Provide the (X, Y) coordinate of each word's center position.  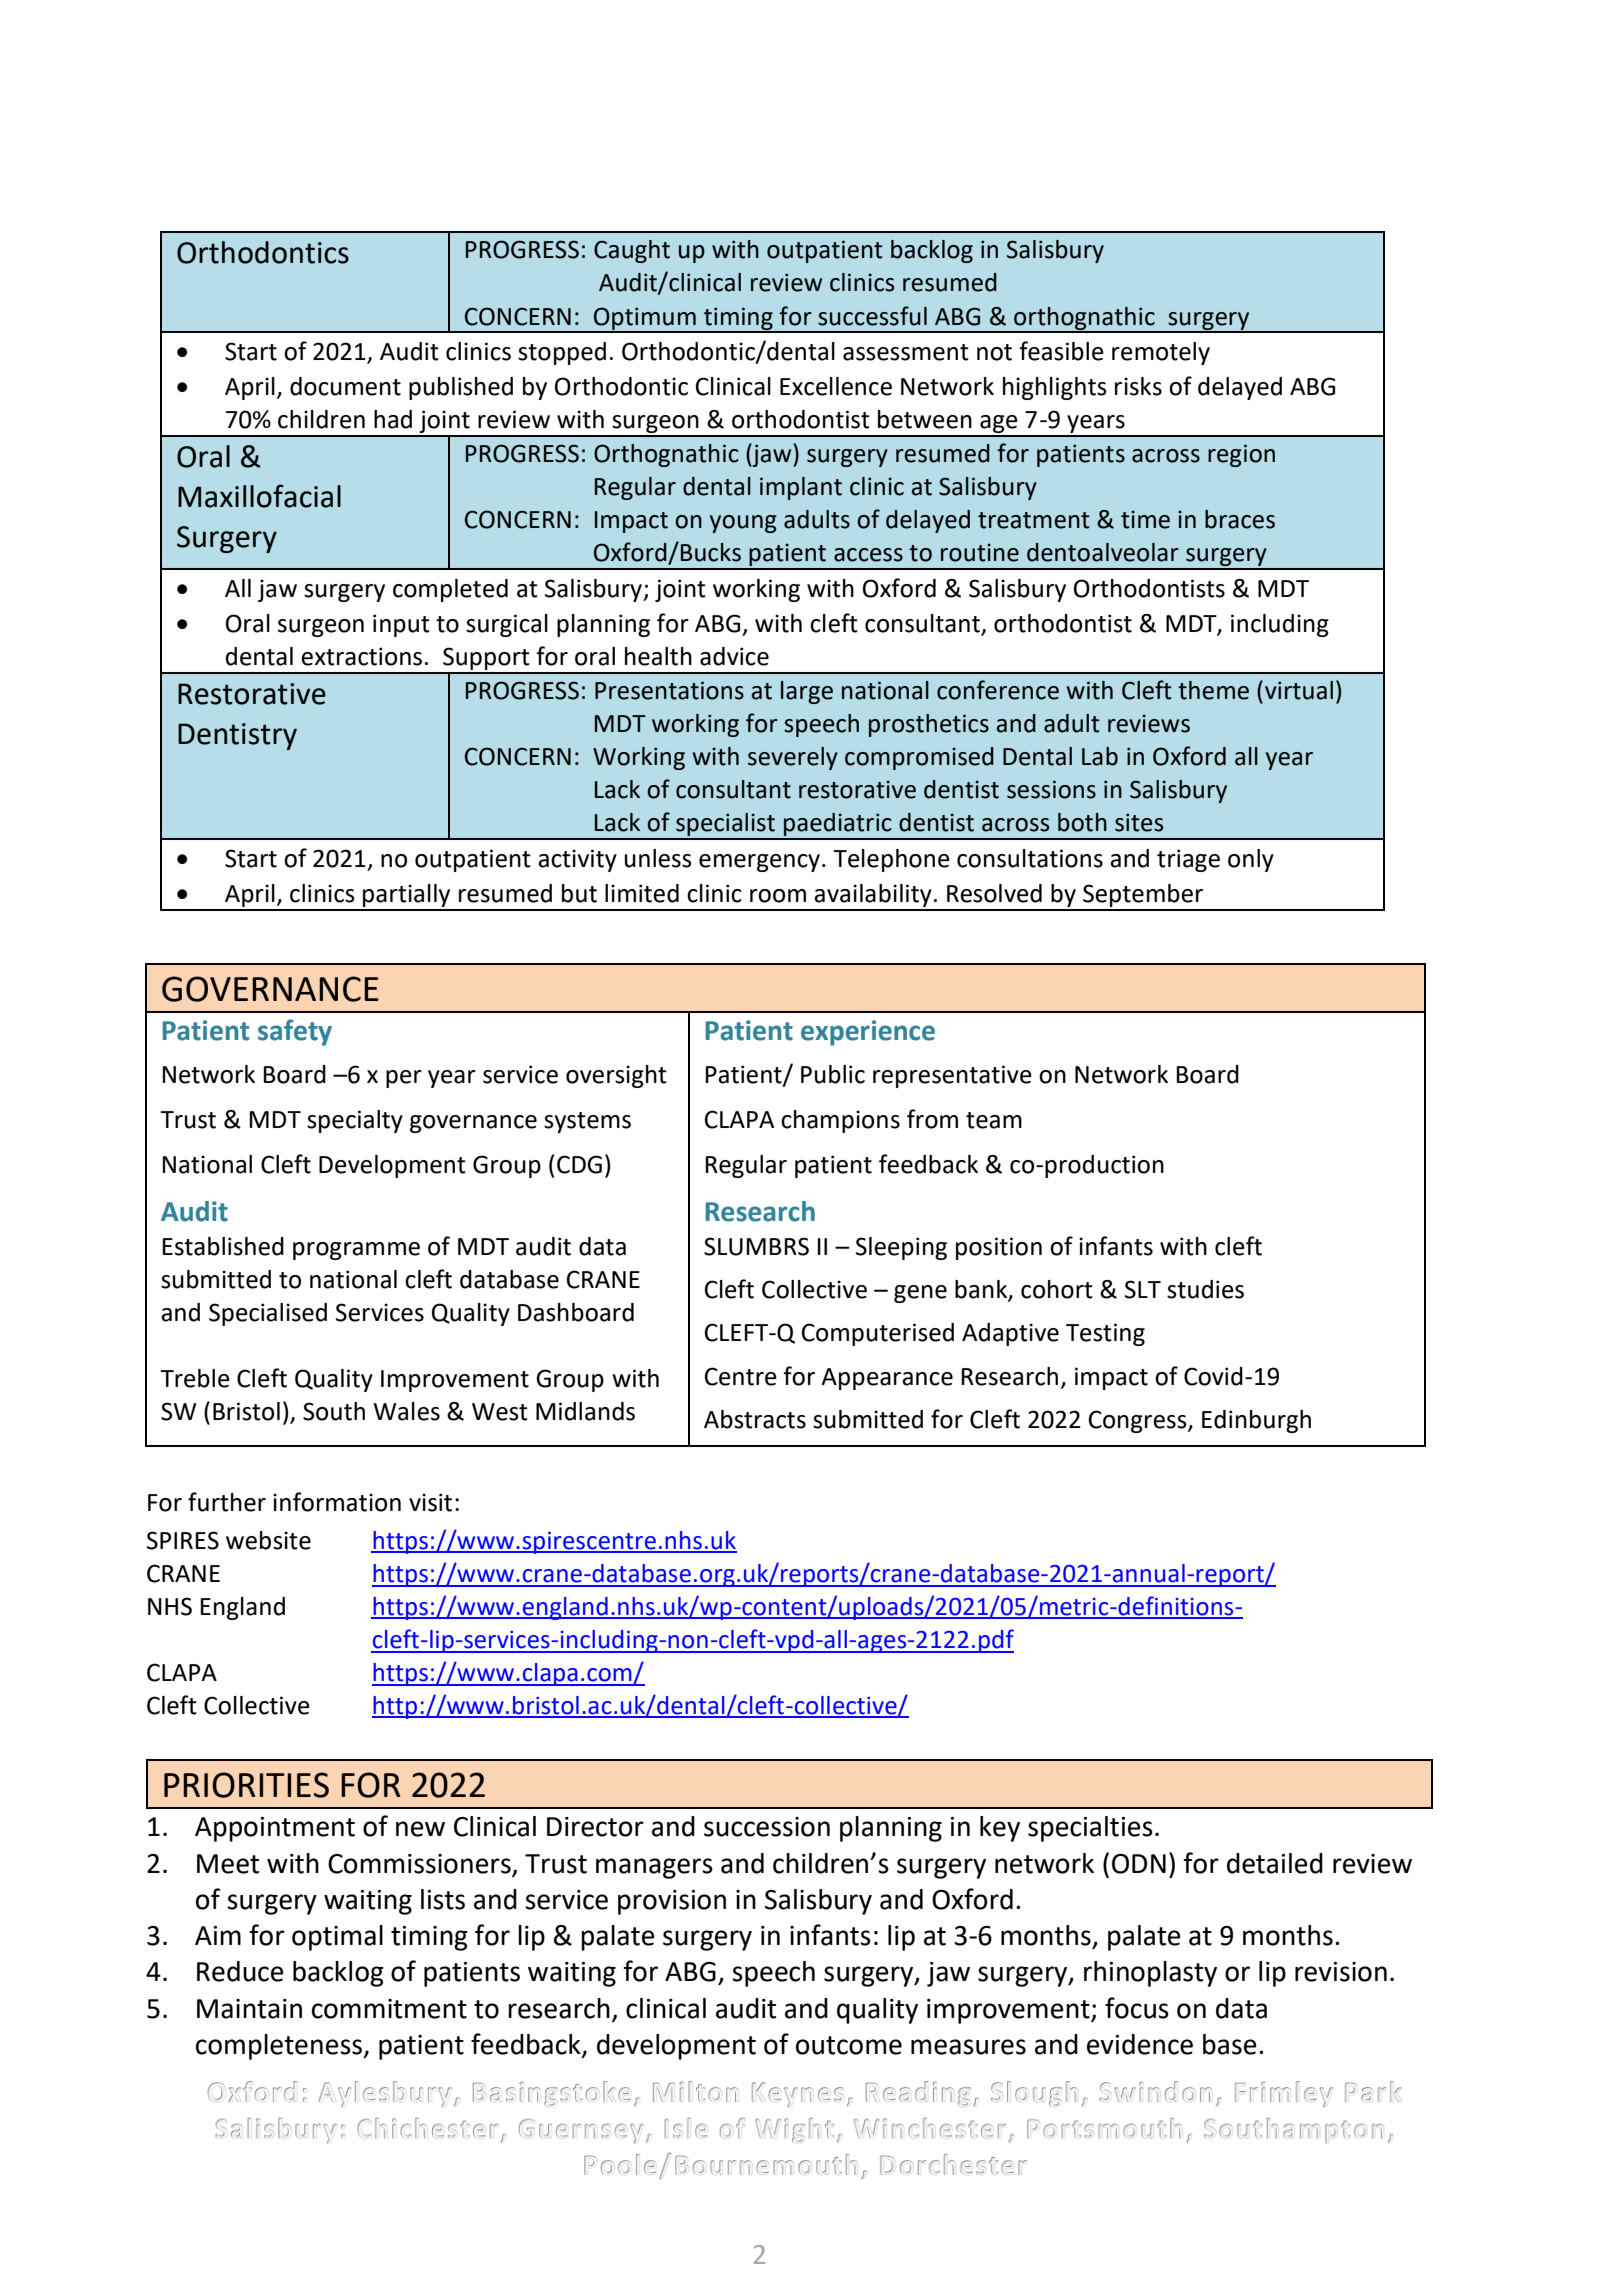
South (334, 1411)
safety (295, 1032)
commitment (389, 2009)
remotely (1161, 353)
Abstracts (755, 1419)
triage (1188, 860)
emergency (759, 863)
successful (872, 316)
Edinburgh (1256, 1421)
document (345, 386)
